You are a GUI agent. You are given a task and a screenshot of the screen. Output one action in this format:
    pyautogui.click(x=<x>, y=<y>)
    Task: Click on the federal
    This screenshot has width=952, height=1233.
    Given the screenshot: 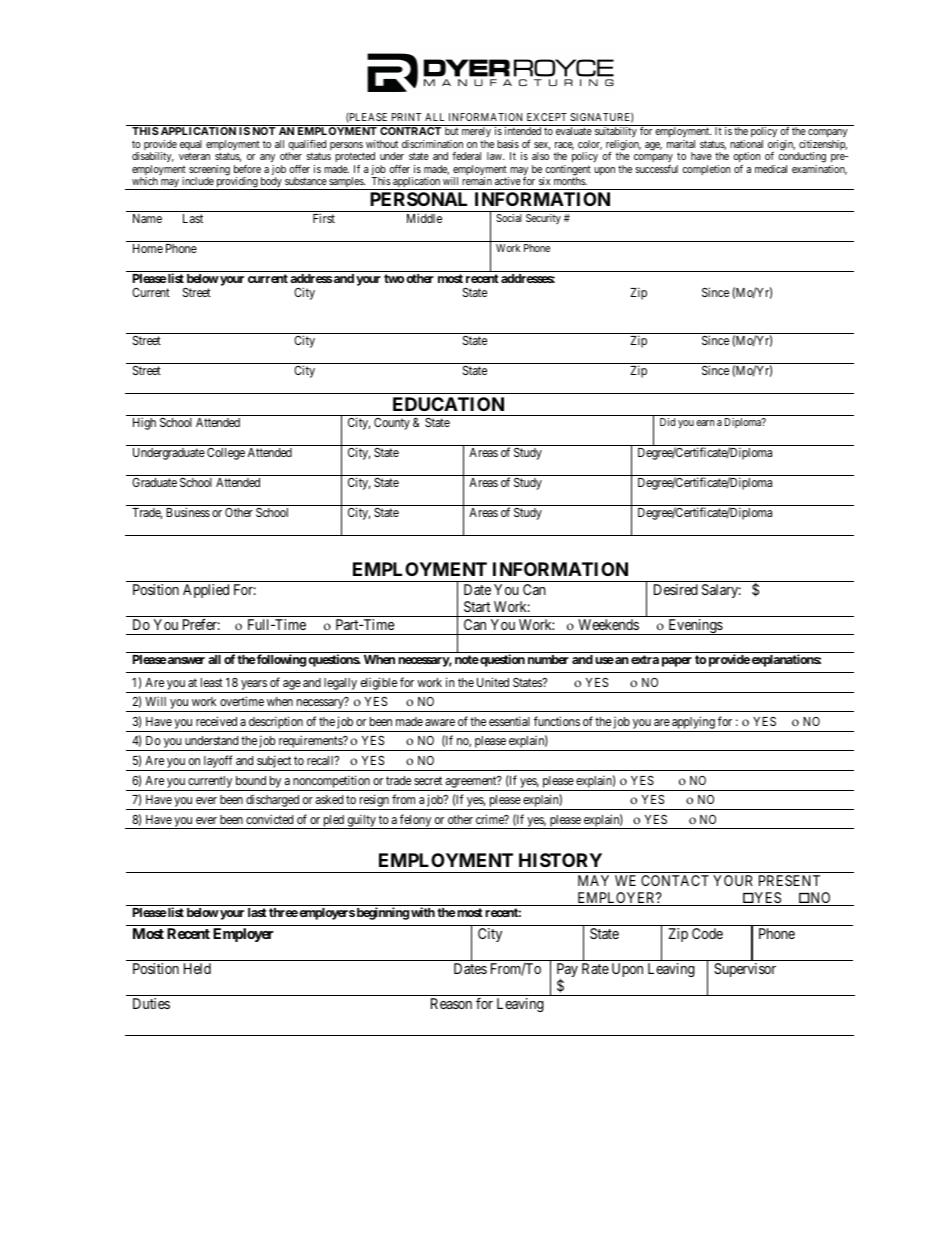 What is the action you would take?
    pyautogui.click(x=466, y=156)
